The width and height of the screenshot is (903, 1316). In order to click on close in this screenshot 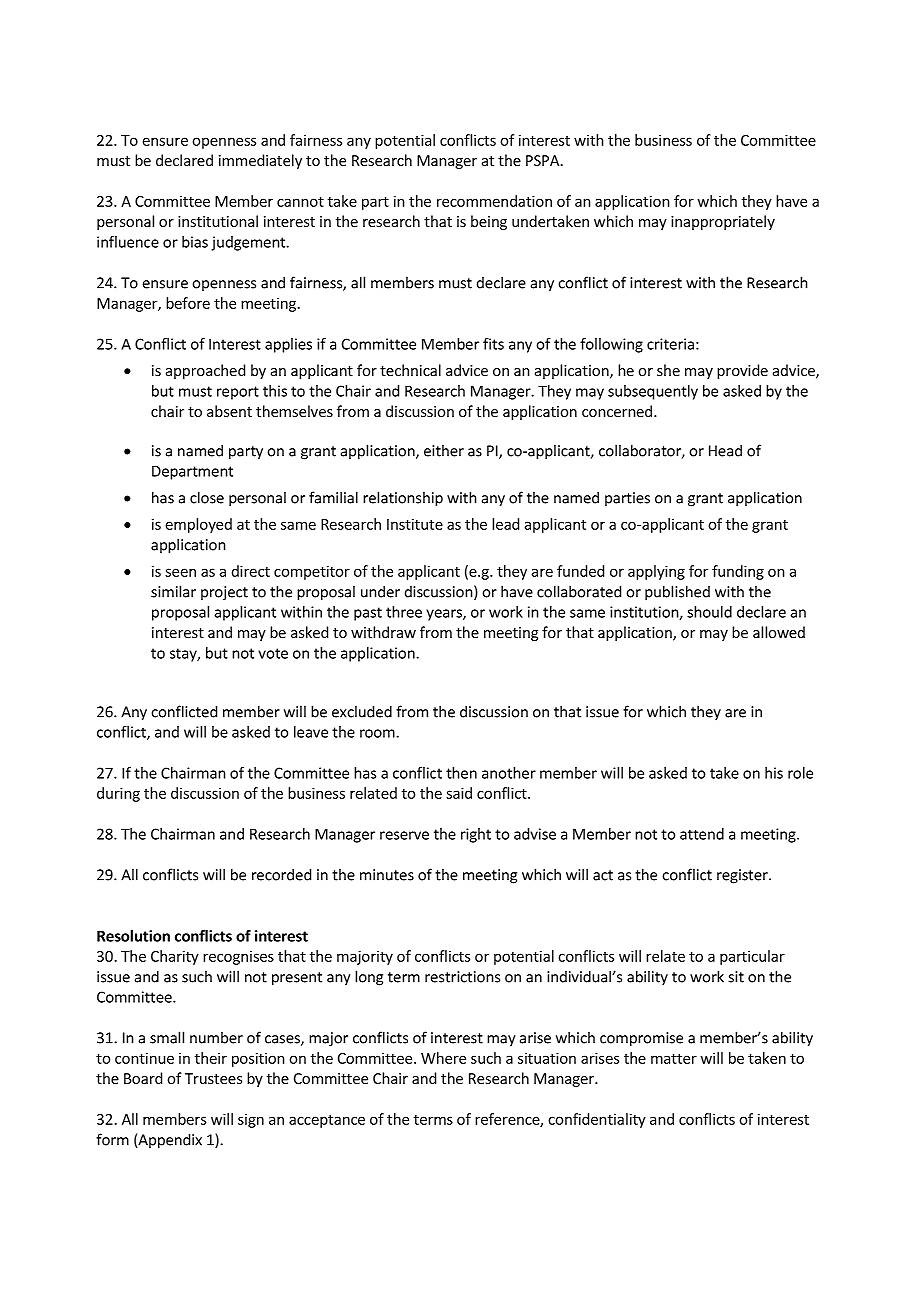, I will do `click(207, 497)`.
